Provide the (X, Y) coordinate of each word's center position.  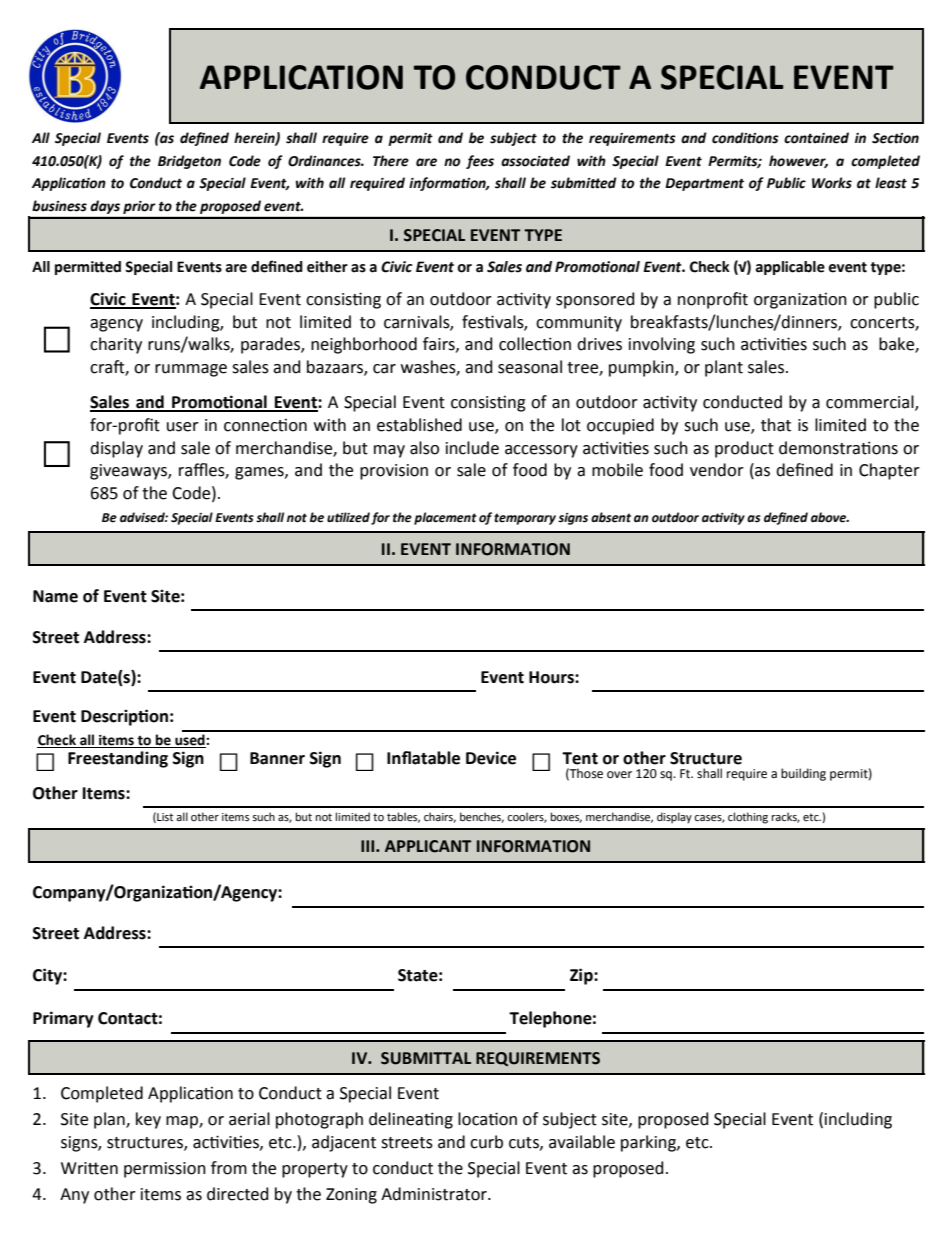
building (803, 774)
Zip (582, 976)
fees (480, 162)
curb (486, 1142)
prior (139, 207)
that (776, 425)
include (472, 448)
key (148, 1120)
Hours (552, 677)
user (183, 427)
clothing (748, 818)
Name (55, 596)
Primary (63, 1019)
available (582, 1142)
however (798, 161)
